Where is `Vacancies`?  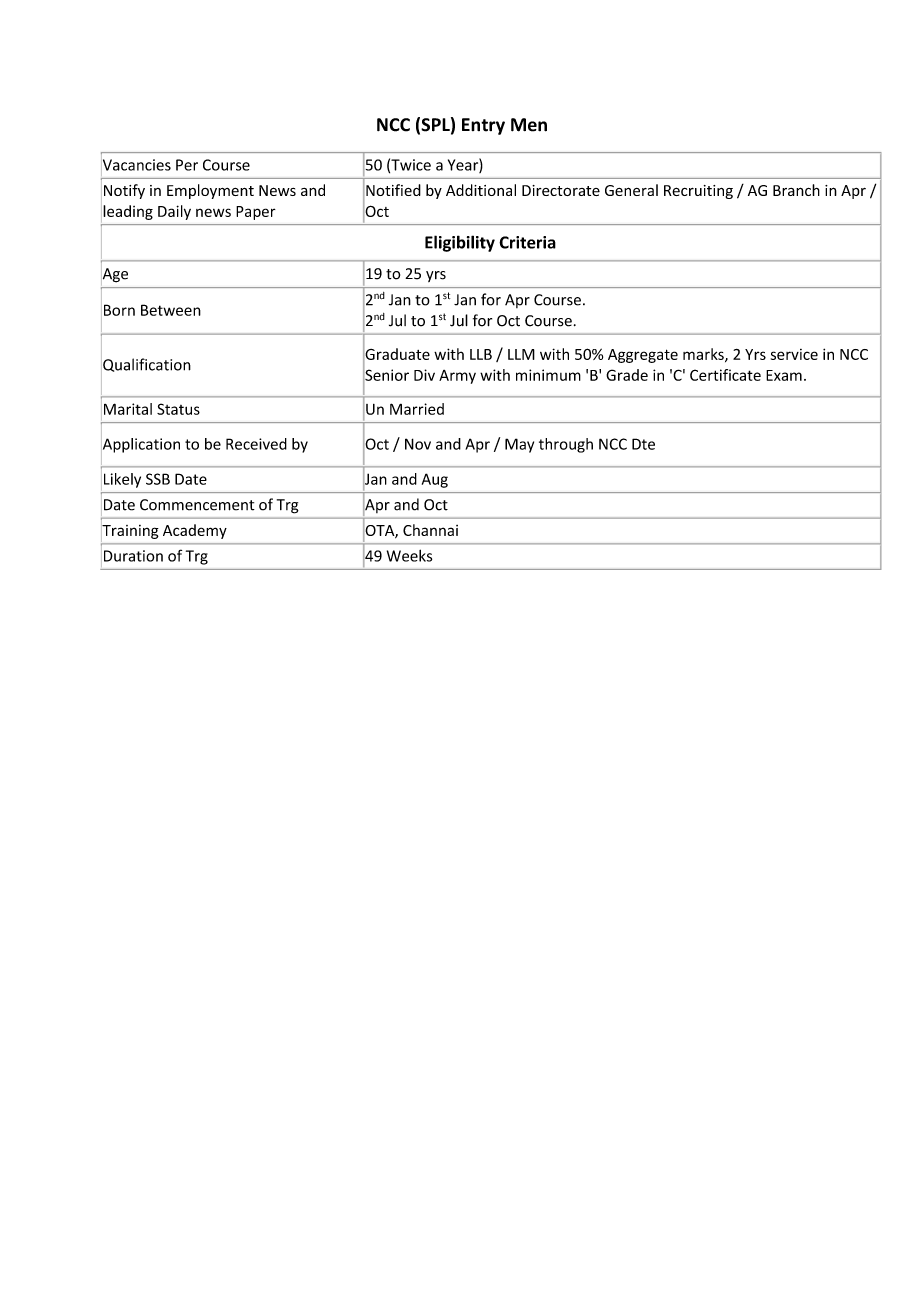 Vacancies is located at coordinates (136, 165).
